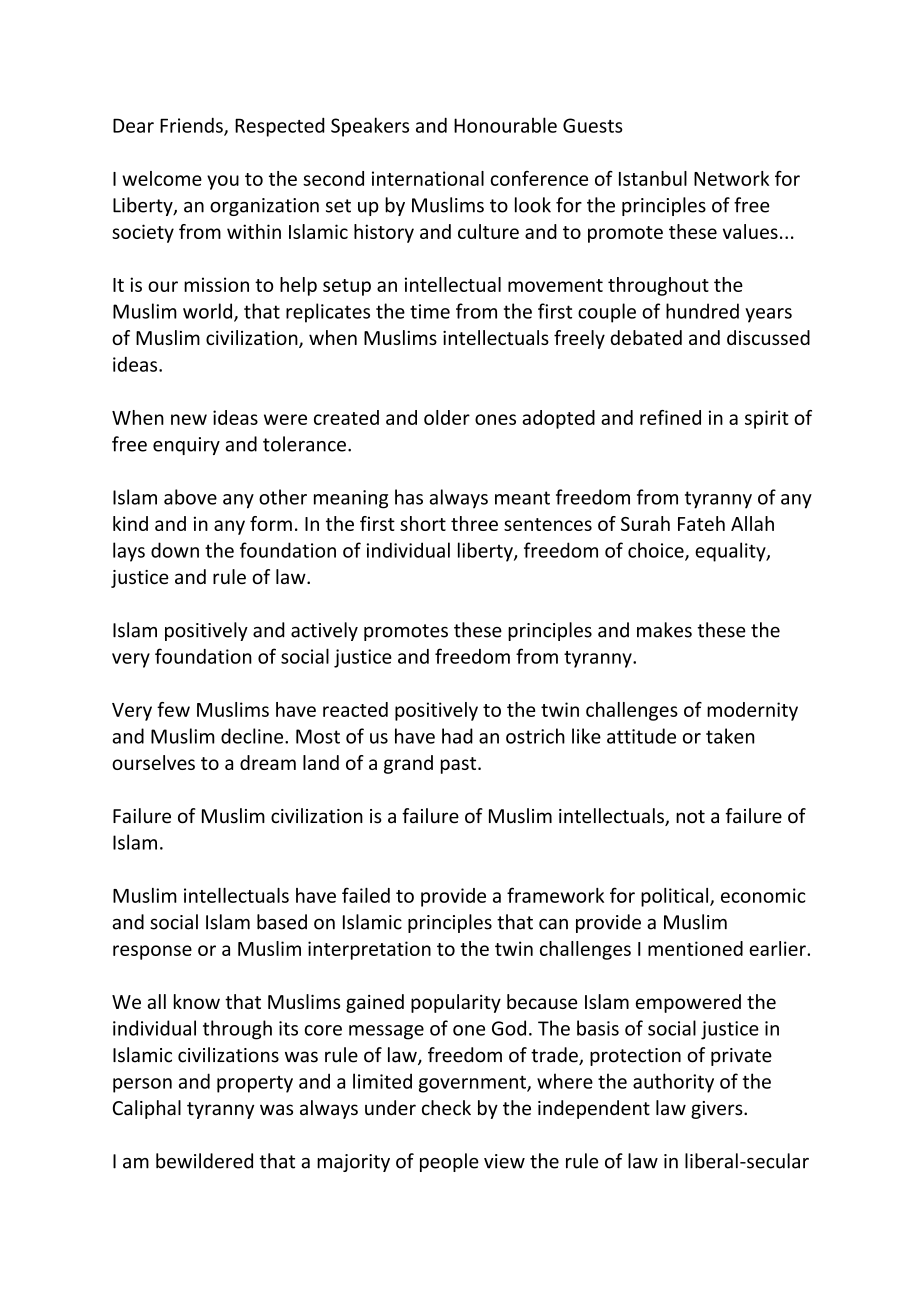 The image size is (924, 1308). I want to click on makes, so click(664, 630).
